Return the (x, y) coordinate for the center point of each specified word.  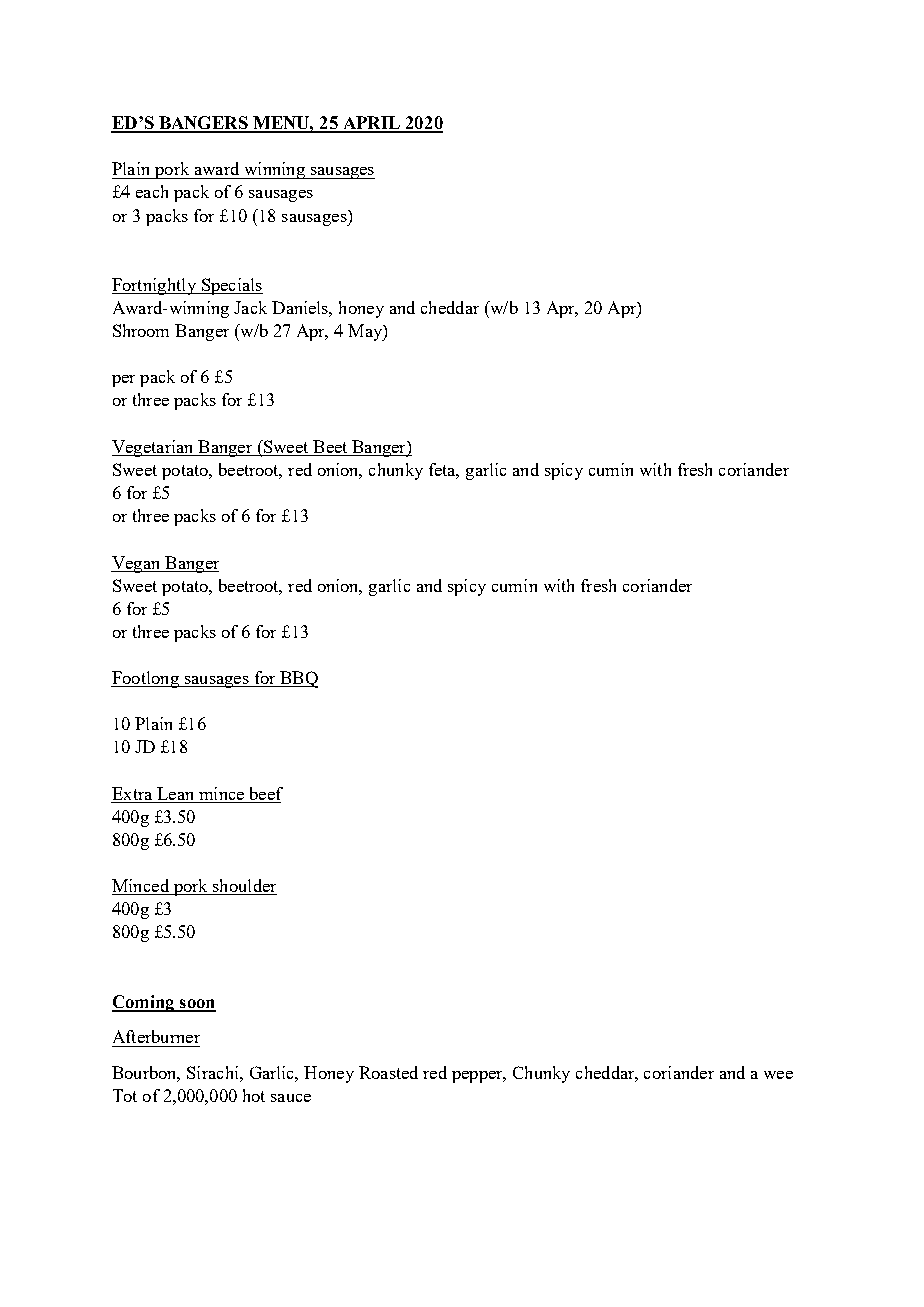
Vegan (137, 564)
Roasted (388, 1072)
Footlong (146, 679)
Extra (132, 793)
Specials (231, 286)
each (152, 191)
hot (254, 1095)
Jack (250, 307)
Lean (175, 793)
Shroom (141, 330)
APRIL (371, 124)
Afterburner (156, 1036)
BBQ (298, 679)
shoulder (244, 887)
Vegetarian (154, 448)
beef (266, 793)
